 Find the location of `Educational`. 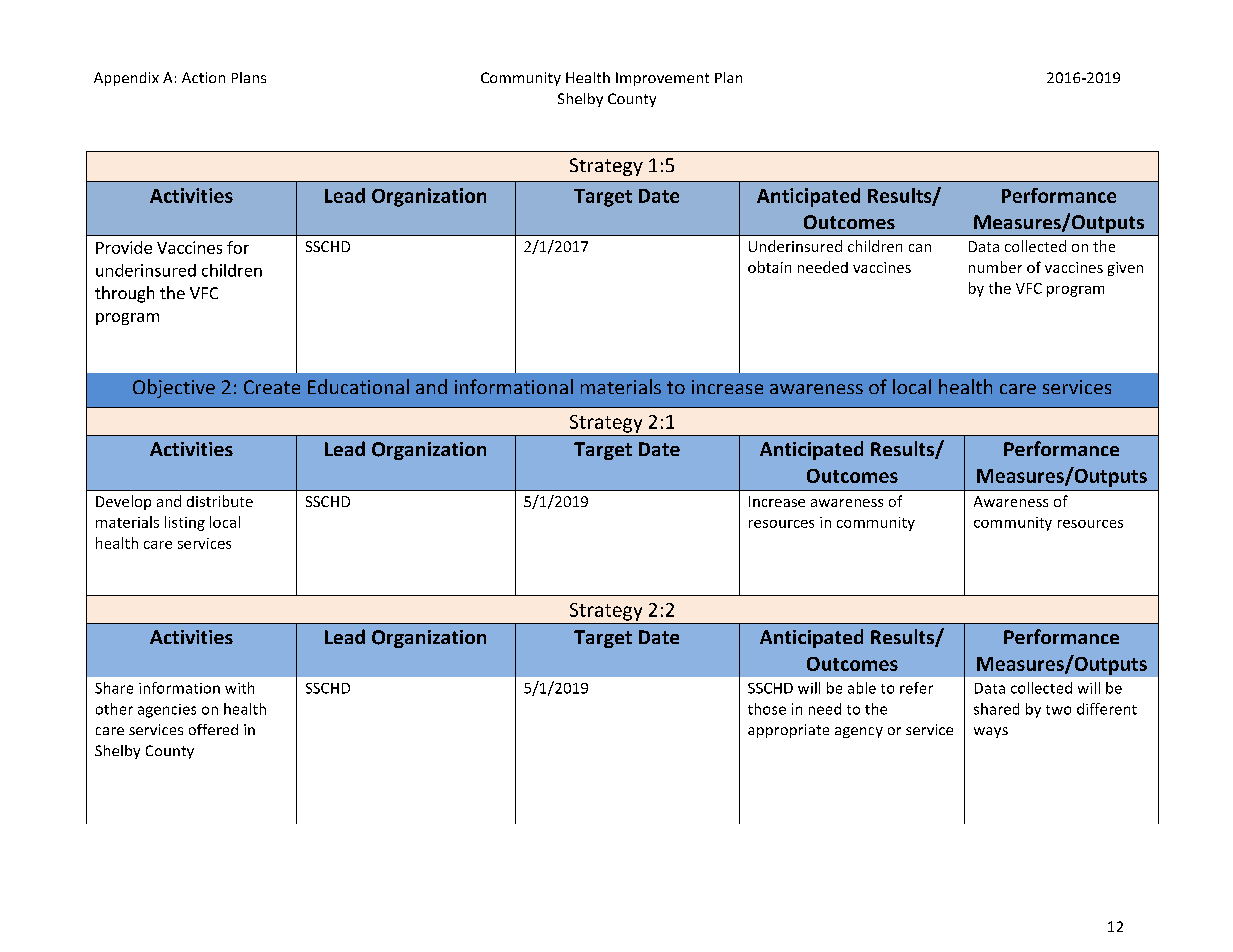

Educational is located at coordinates (358, 386).
